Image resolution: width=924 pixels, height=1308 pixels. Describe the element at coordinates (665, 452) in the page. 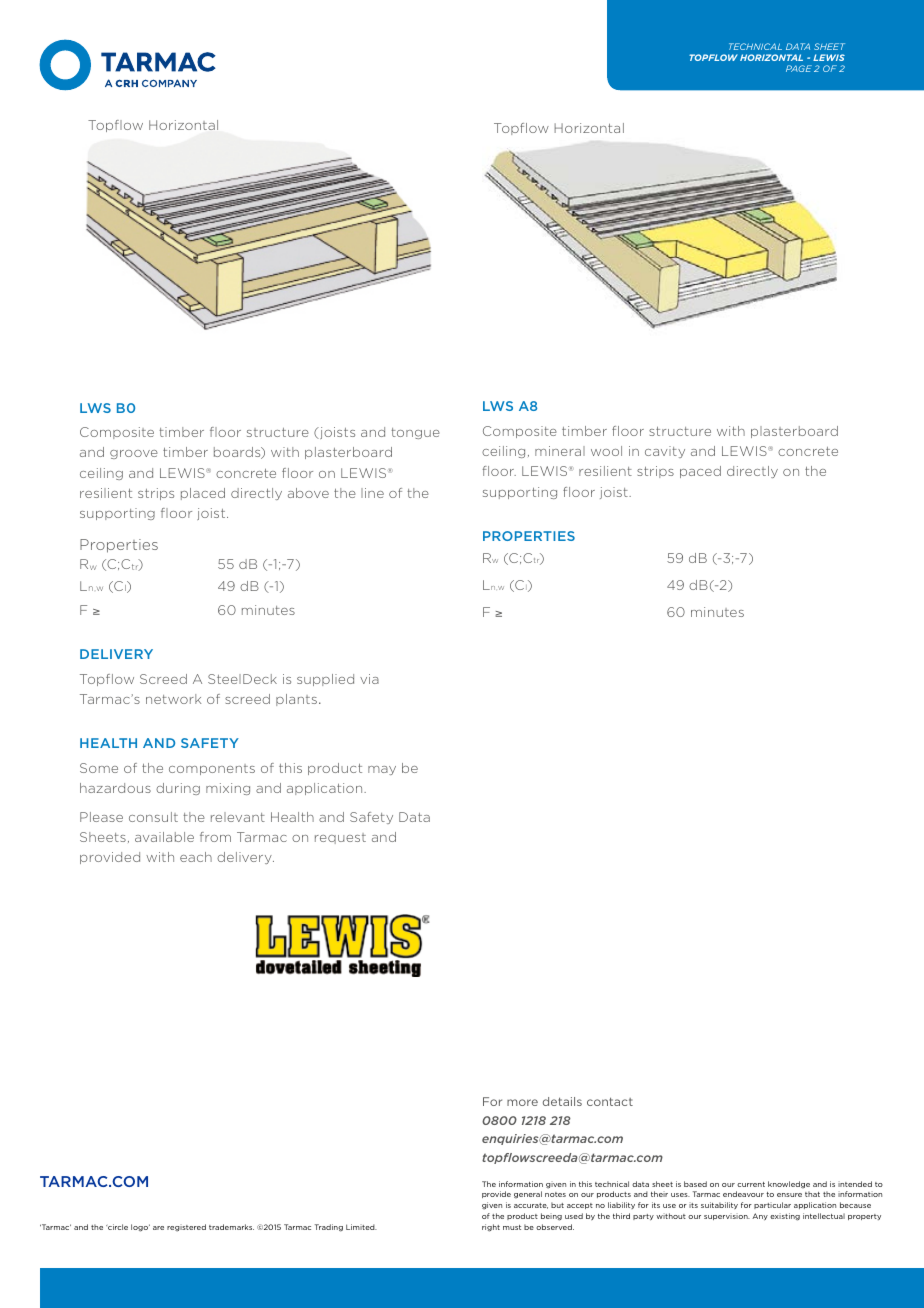

I see `cavity` at that location.
